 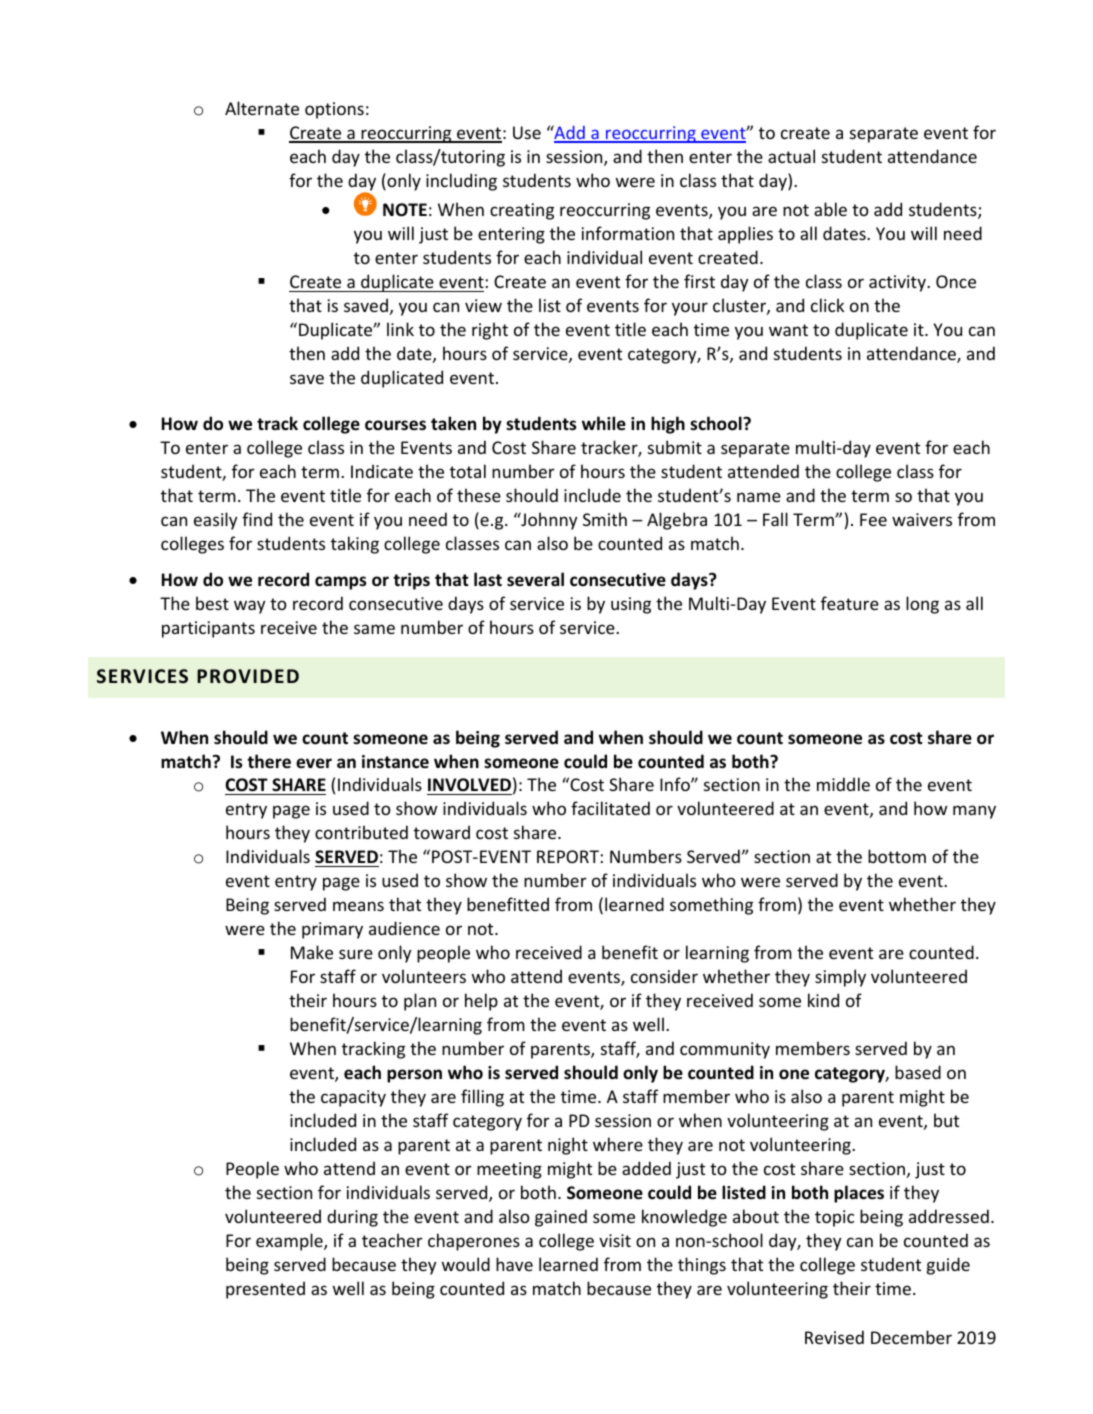 What do you see at coordinates (897, 856) in the image?
I see `bottom` at bounding box center [897, 856].
